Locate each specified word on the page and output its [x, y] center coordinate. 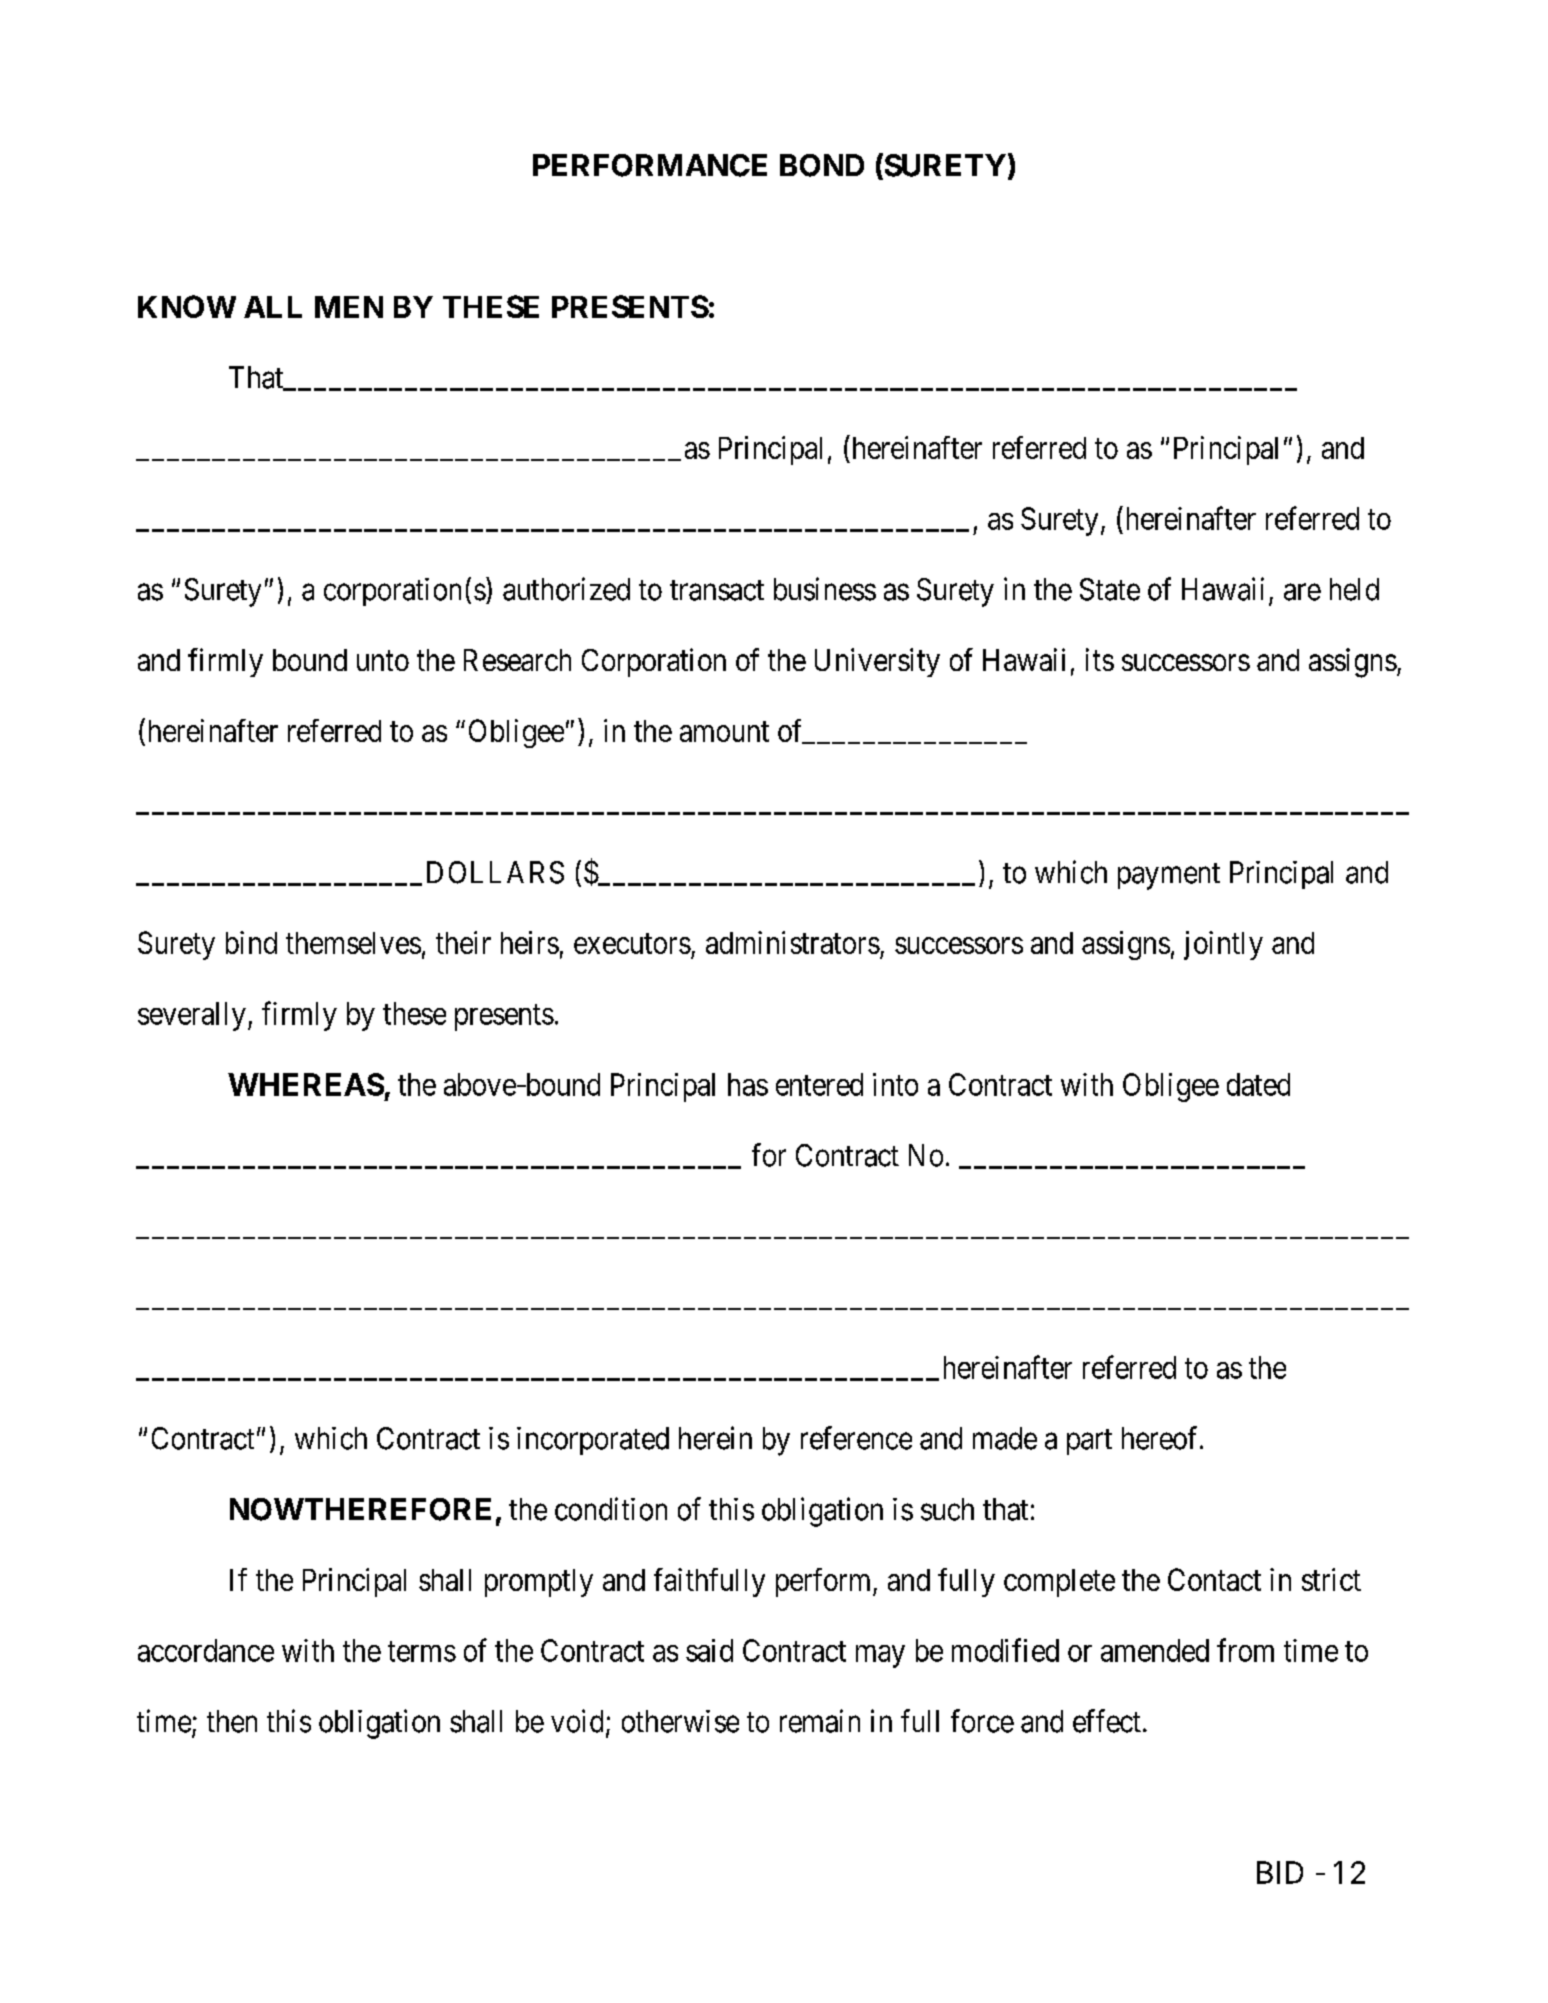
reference [856, 1438]
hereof [1161, 1438]
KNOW [187, 306]
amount [724, 732]
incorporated [593, 1441]
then [232, 1721]
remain [820, 1721]
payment [1169, 876]
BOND [822, 165]
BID [1280, 1872]
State [1110, 589]
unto [383, 661]
